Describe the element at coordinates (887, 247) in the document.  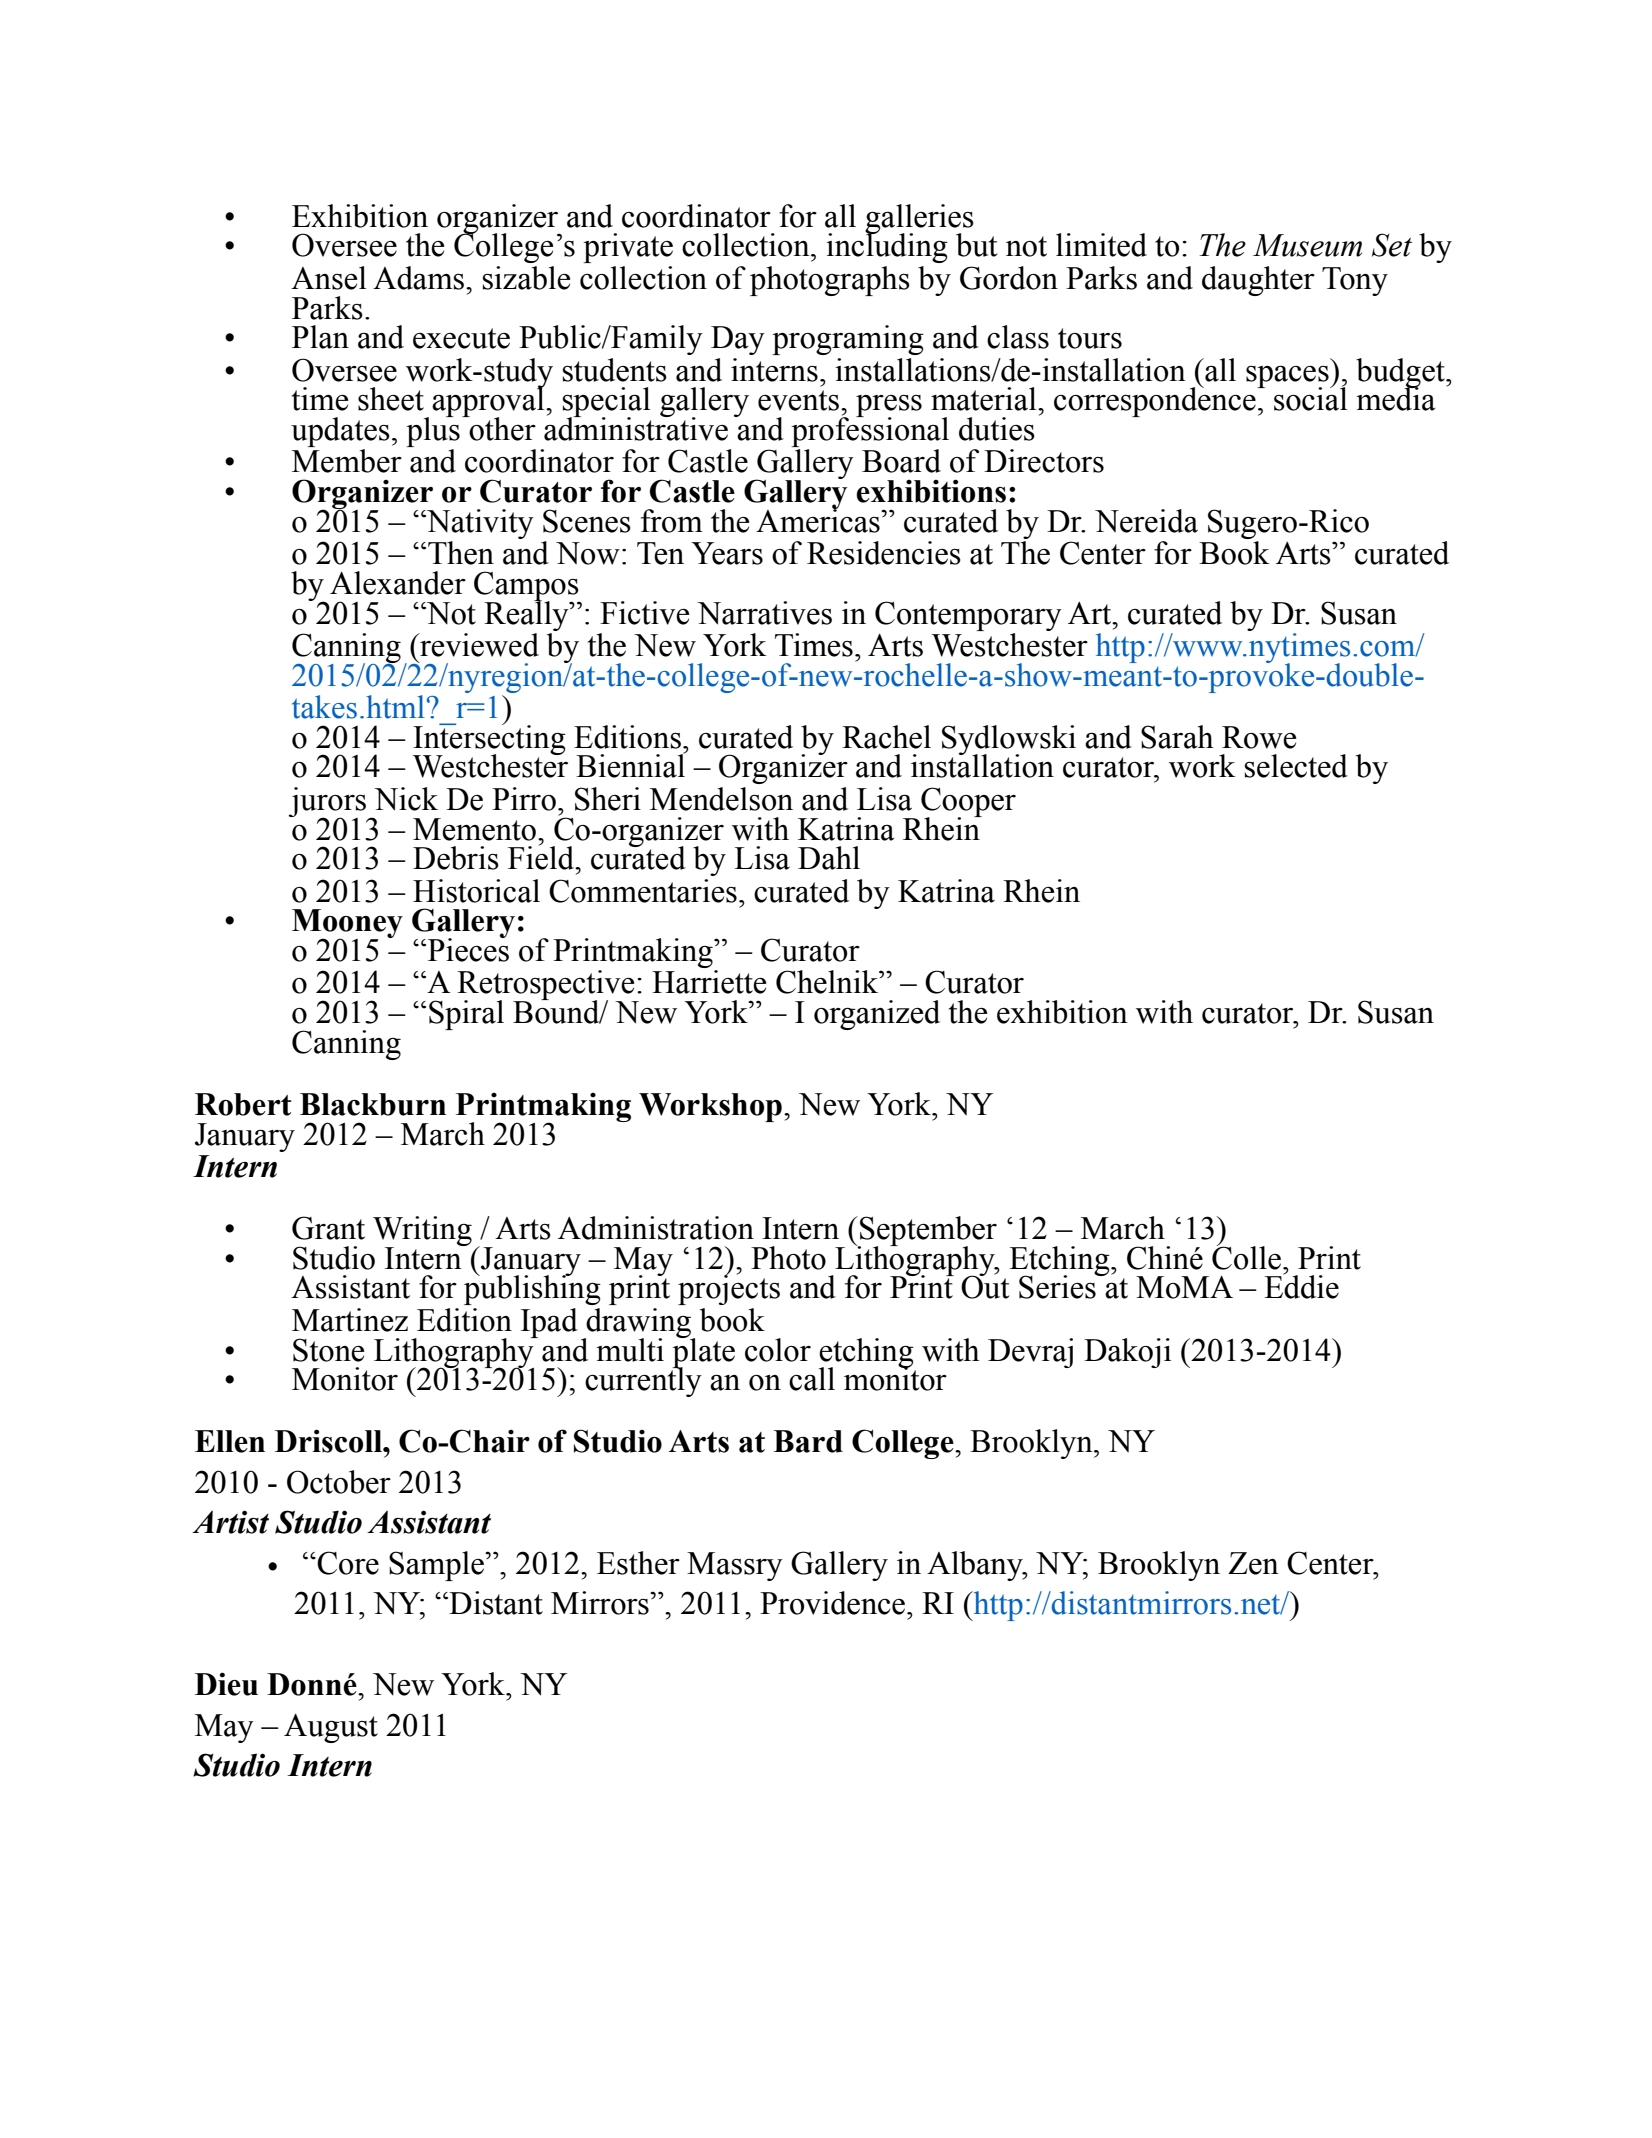
I see `including` at that location.
